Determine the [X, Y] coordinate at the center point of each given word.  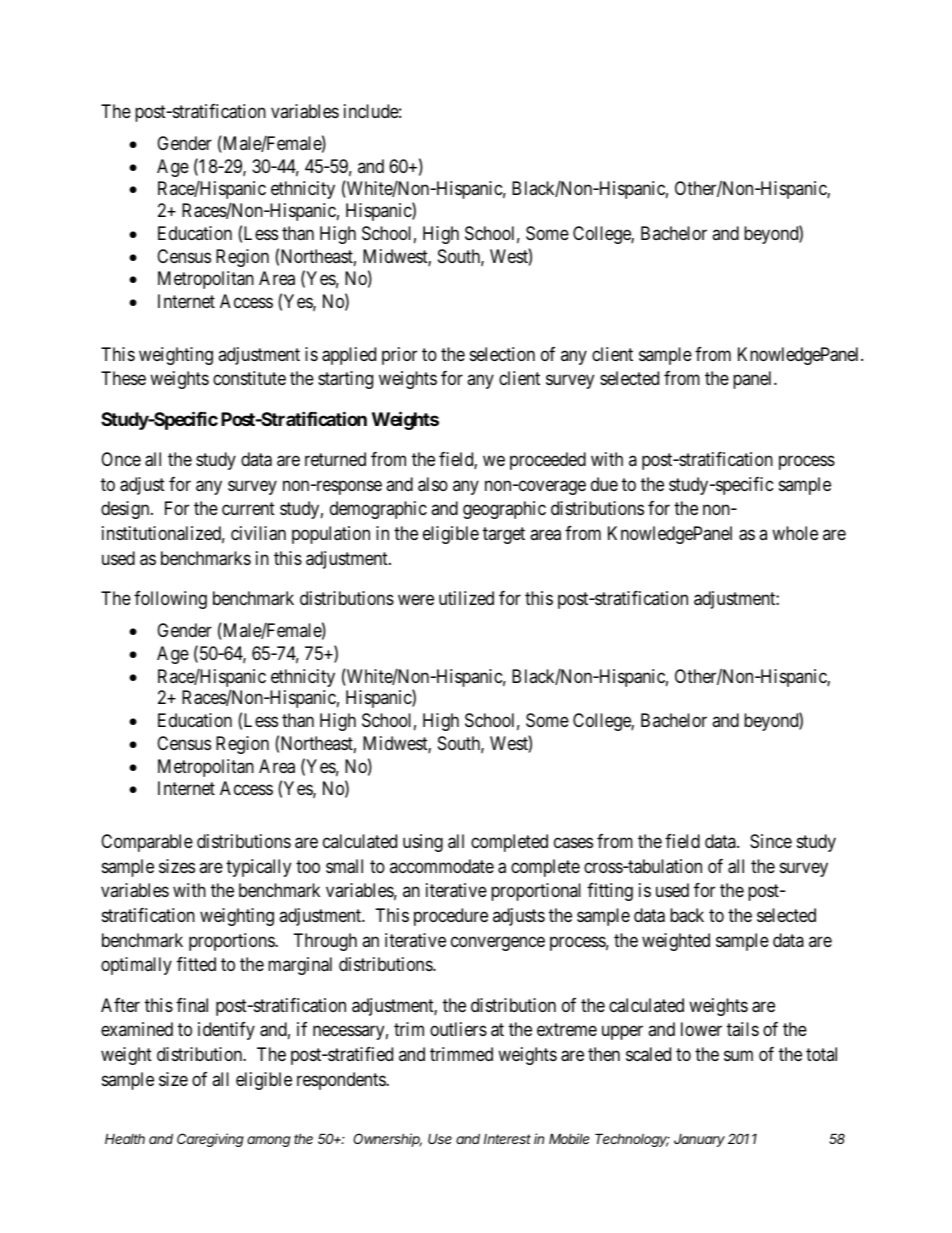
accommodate [442, 866]
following [170, 600]
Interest [507, 1139]
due [604, 484]
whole [795, 533]
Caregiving [210, 1140]
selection [502, 354]
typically [258, 868]
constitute [249, 378]
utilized [466, 598]
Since [771, 841]
